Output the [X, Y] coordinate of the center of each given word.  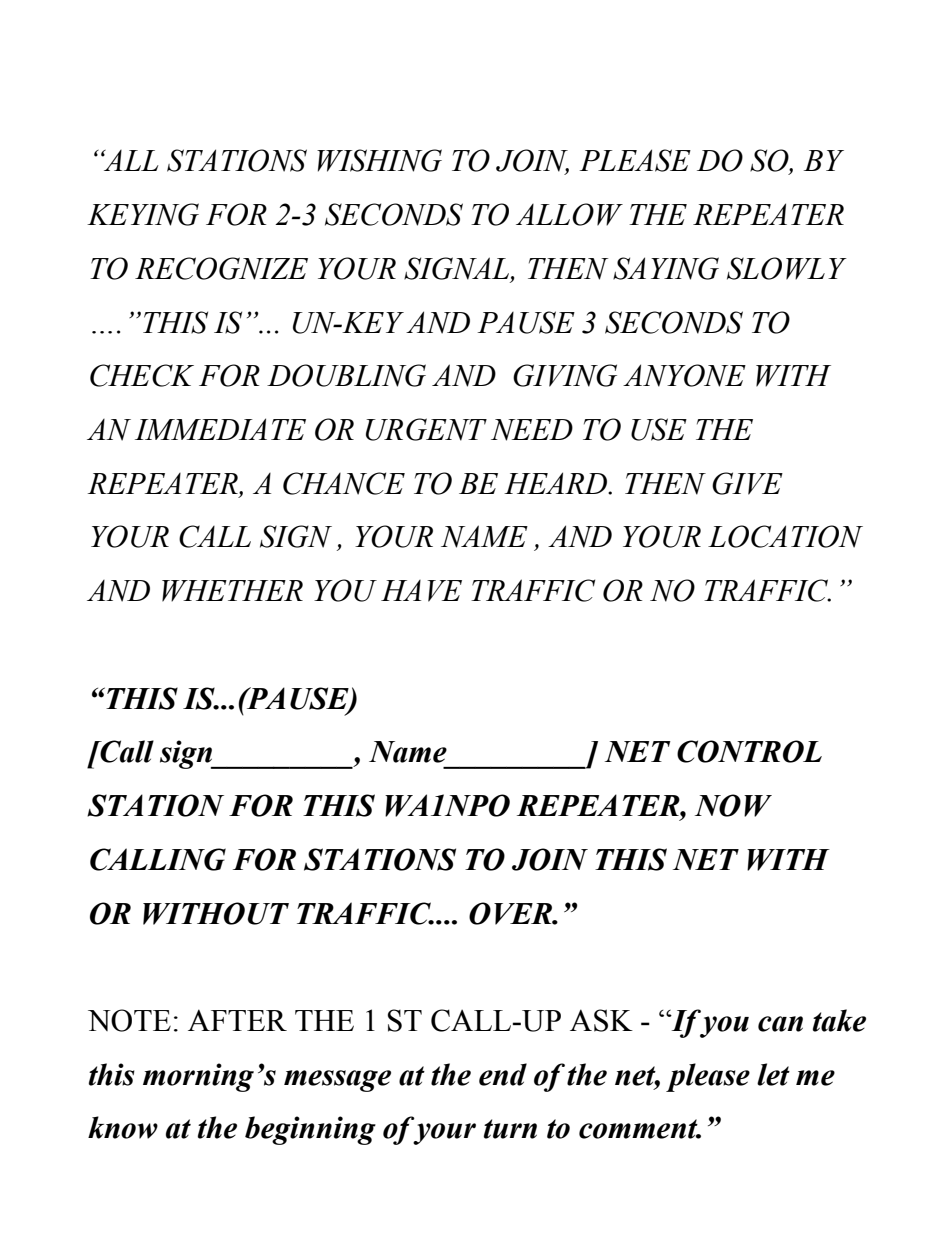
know [123, 1127]
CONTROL [749, 751]
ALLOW [569, 214]
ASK [601, 1020]
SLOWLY [787, 268]
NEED [532, 430]
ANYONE [684, 375]
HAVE [421, 591]
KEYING [143, 214]
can [780, 1024]
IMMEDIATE [220, 429]
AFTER [237, 1020]
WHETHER [232, 591]
